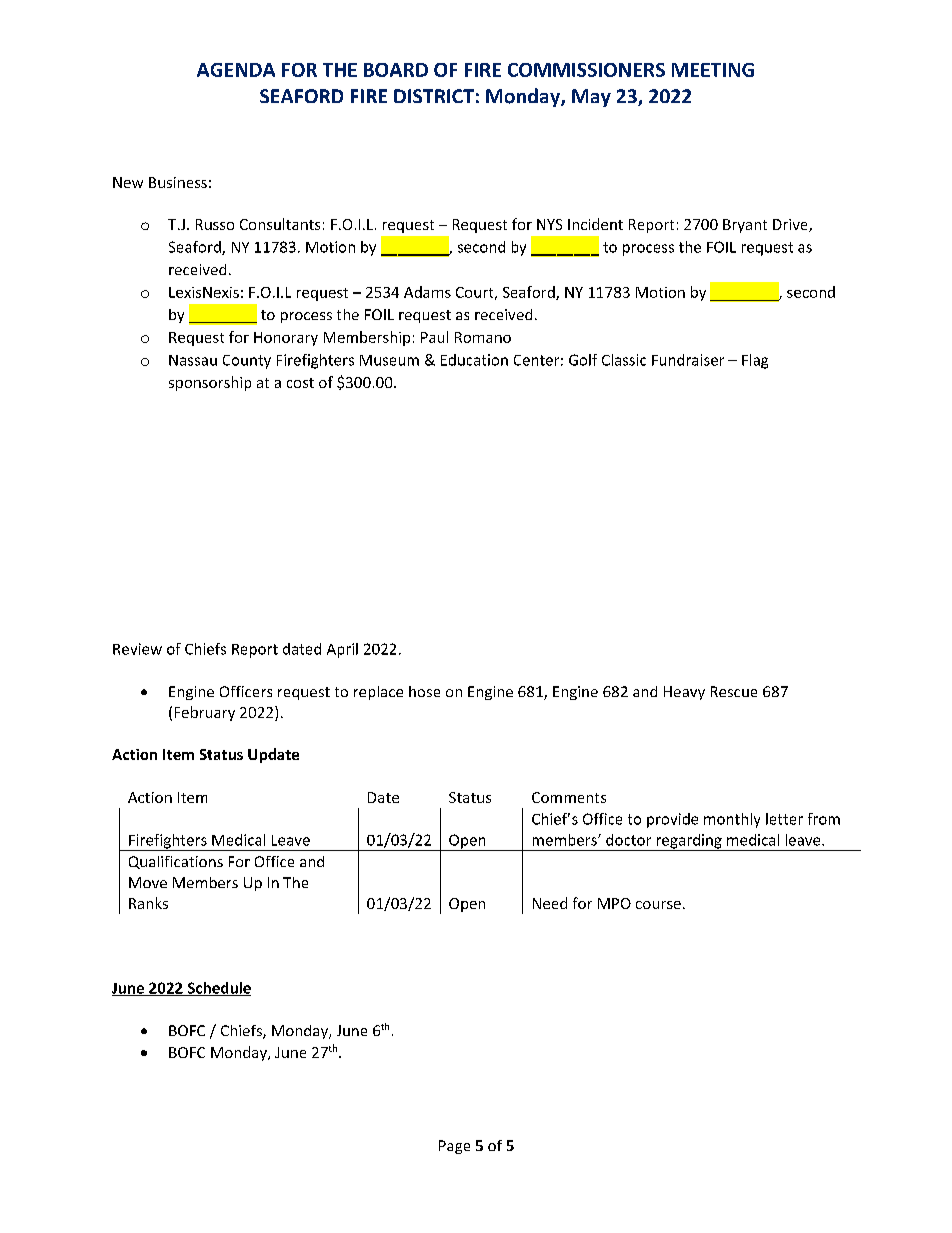  What do you see at coordinates (236, 70) in the screenshot?
I see `AGENDA` at bounding box center [236, 70].
